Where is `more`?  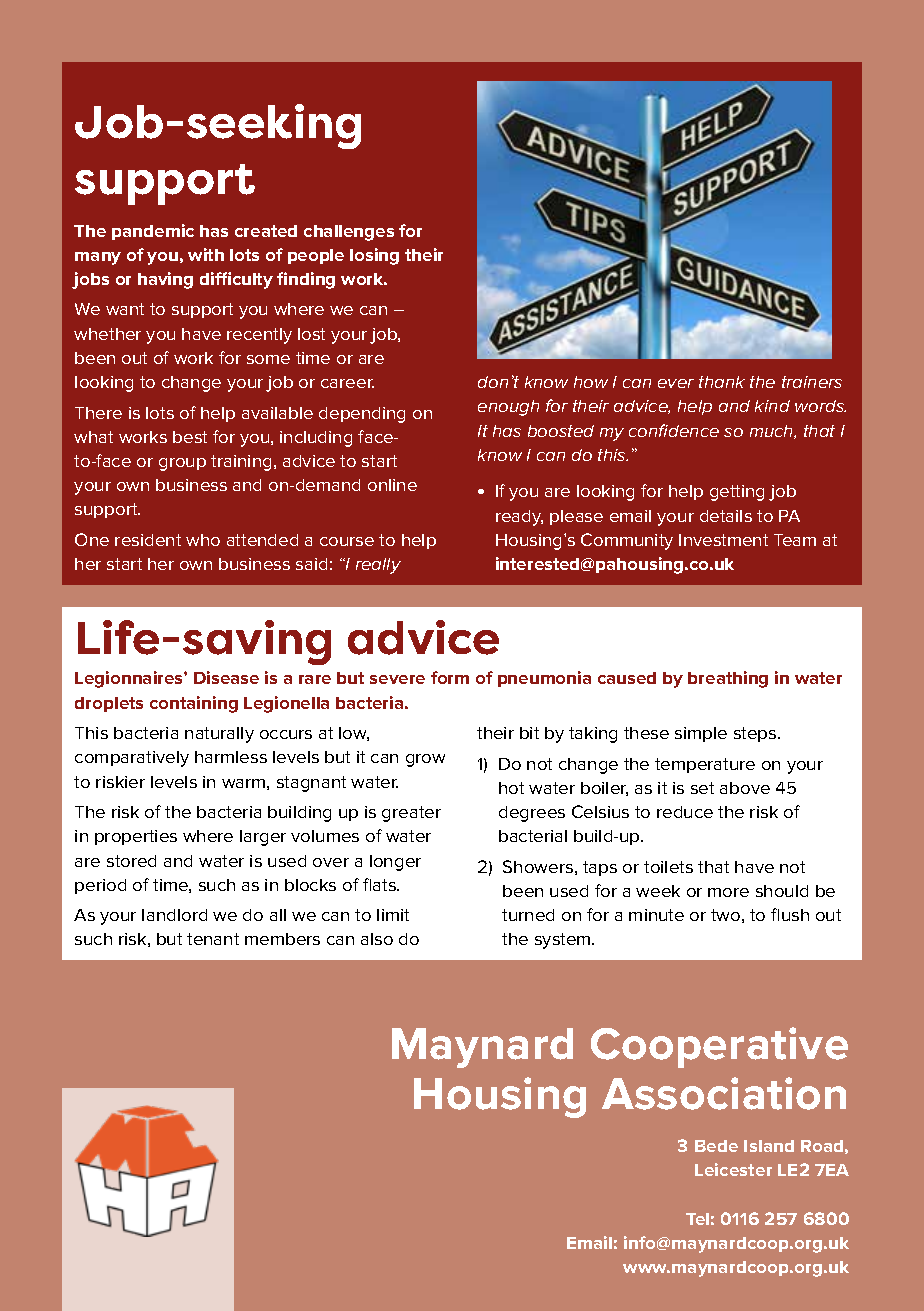 more is located at coordinates (728, 892).
